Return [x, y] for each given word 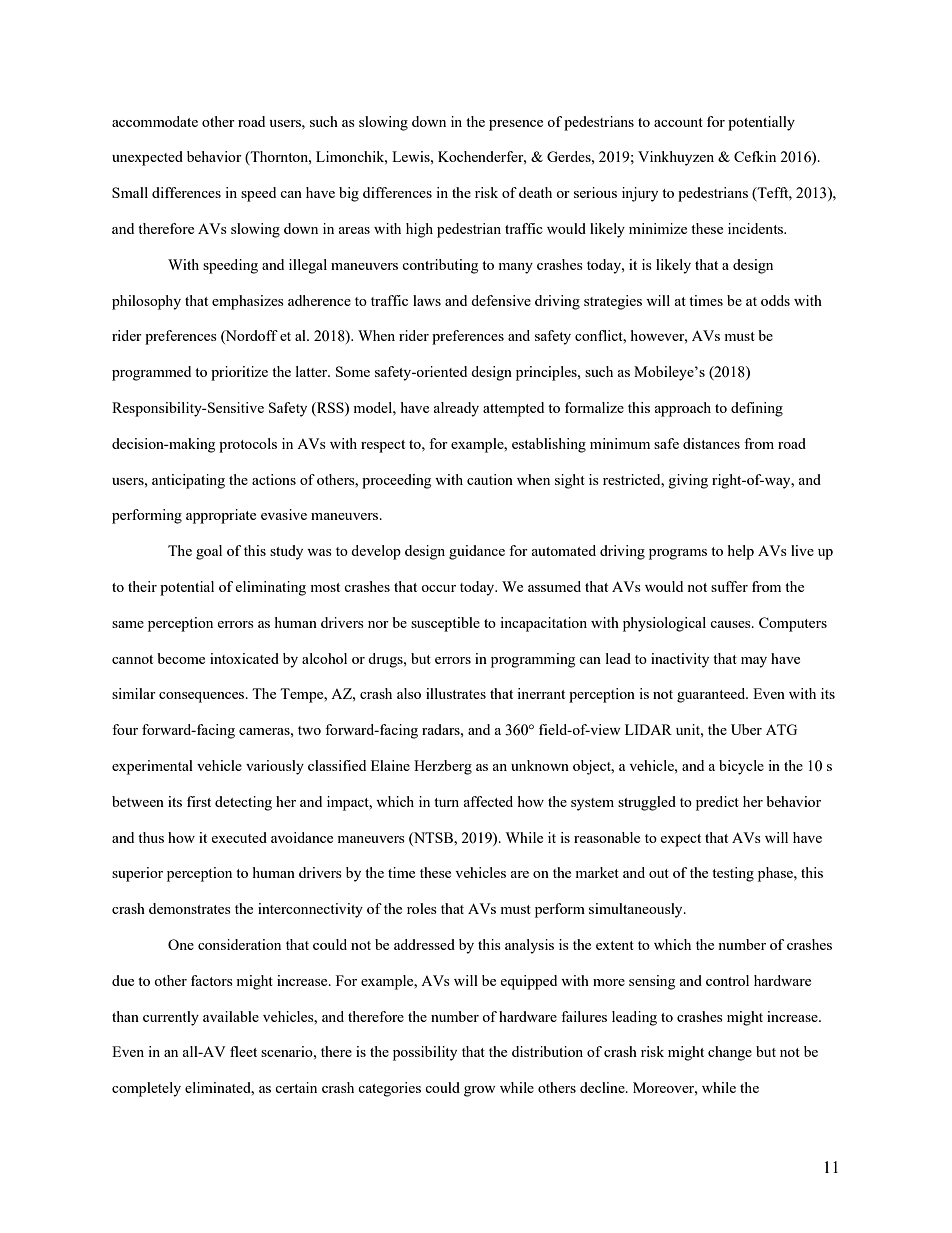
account [678, 122]
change [730, 1053]
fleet [243, 1051]
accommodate [155, 121]
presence [516, 125]
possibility [425, 1053]
